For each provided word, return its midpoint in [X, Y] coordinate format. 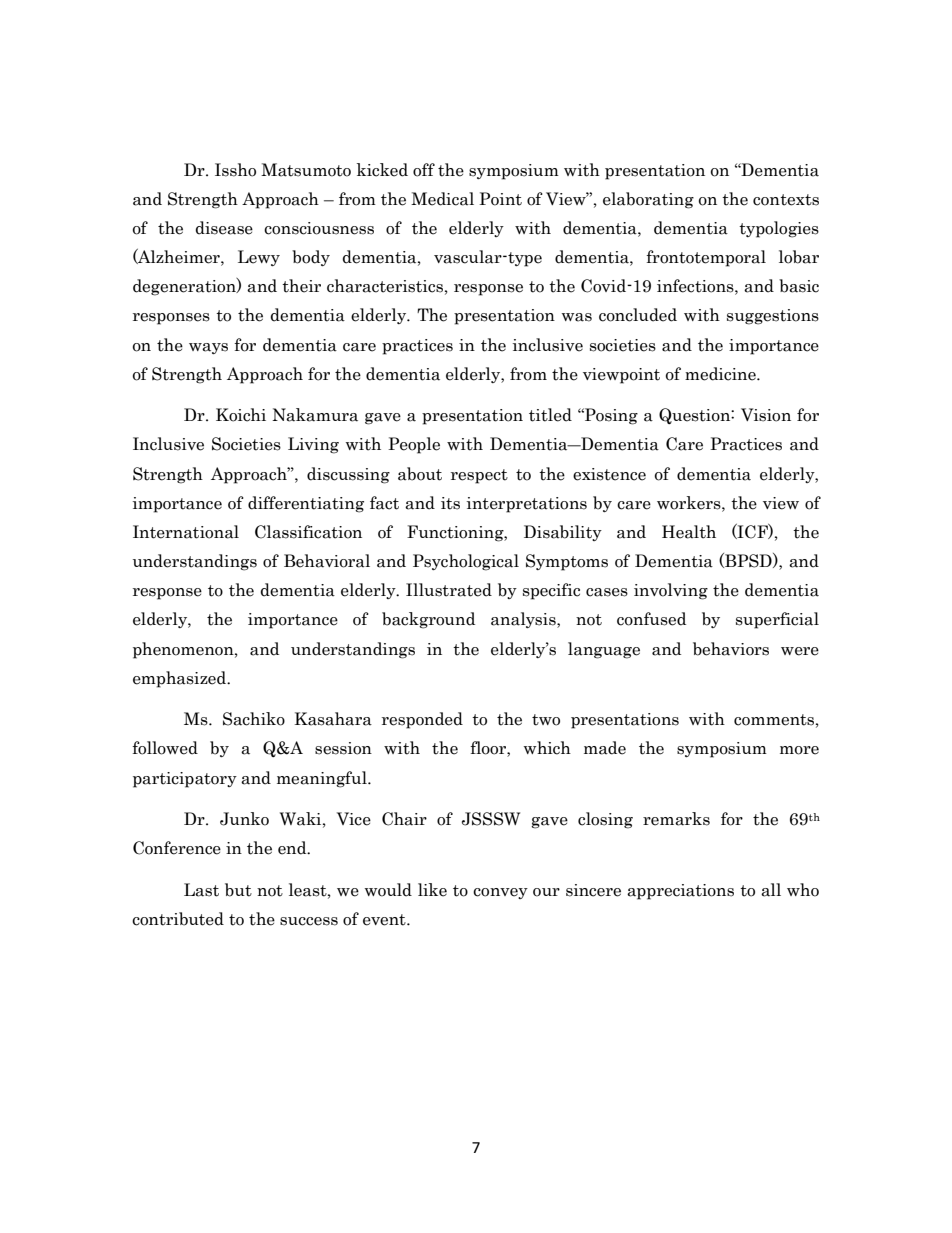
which [547, 748]
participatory [185, 780]
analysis [524, 620]
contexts [786, 200]
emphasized [181, 679]
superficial [777, 620]
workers [690, 503]
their [301, 286]
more [799, 750]
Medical [442, 199]
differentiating [306, 504]
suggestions [773, 317]
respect [479, 476]
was [577, 317]
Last [201, 890]
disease [224, 228]
